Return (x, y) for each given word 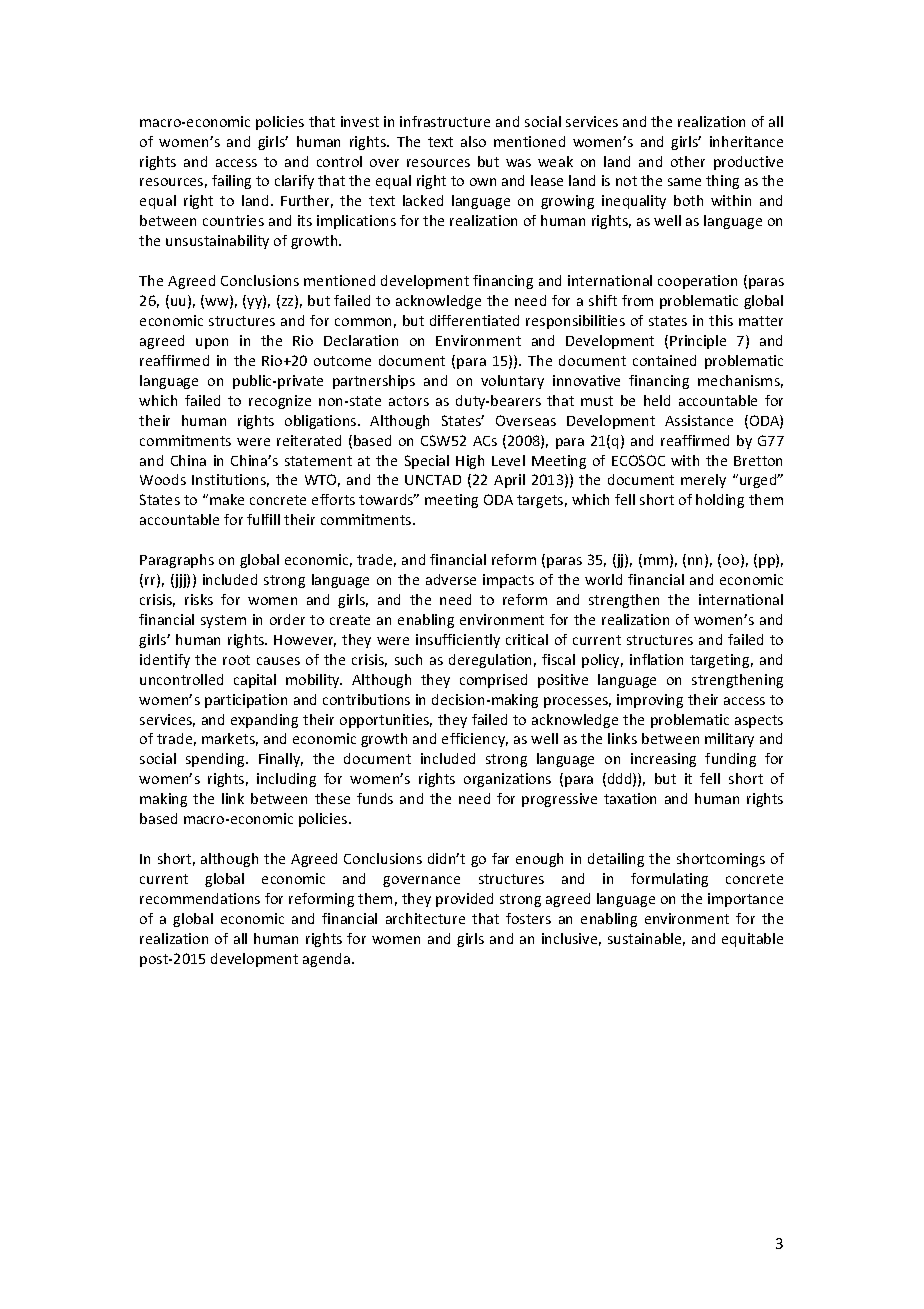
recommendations (200, 898)
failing (231, 182)
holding (720, 501)
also (473, 141)
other (688, 161)
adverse (451, 579)
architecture (425, 918)
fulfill (263, 519)
